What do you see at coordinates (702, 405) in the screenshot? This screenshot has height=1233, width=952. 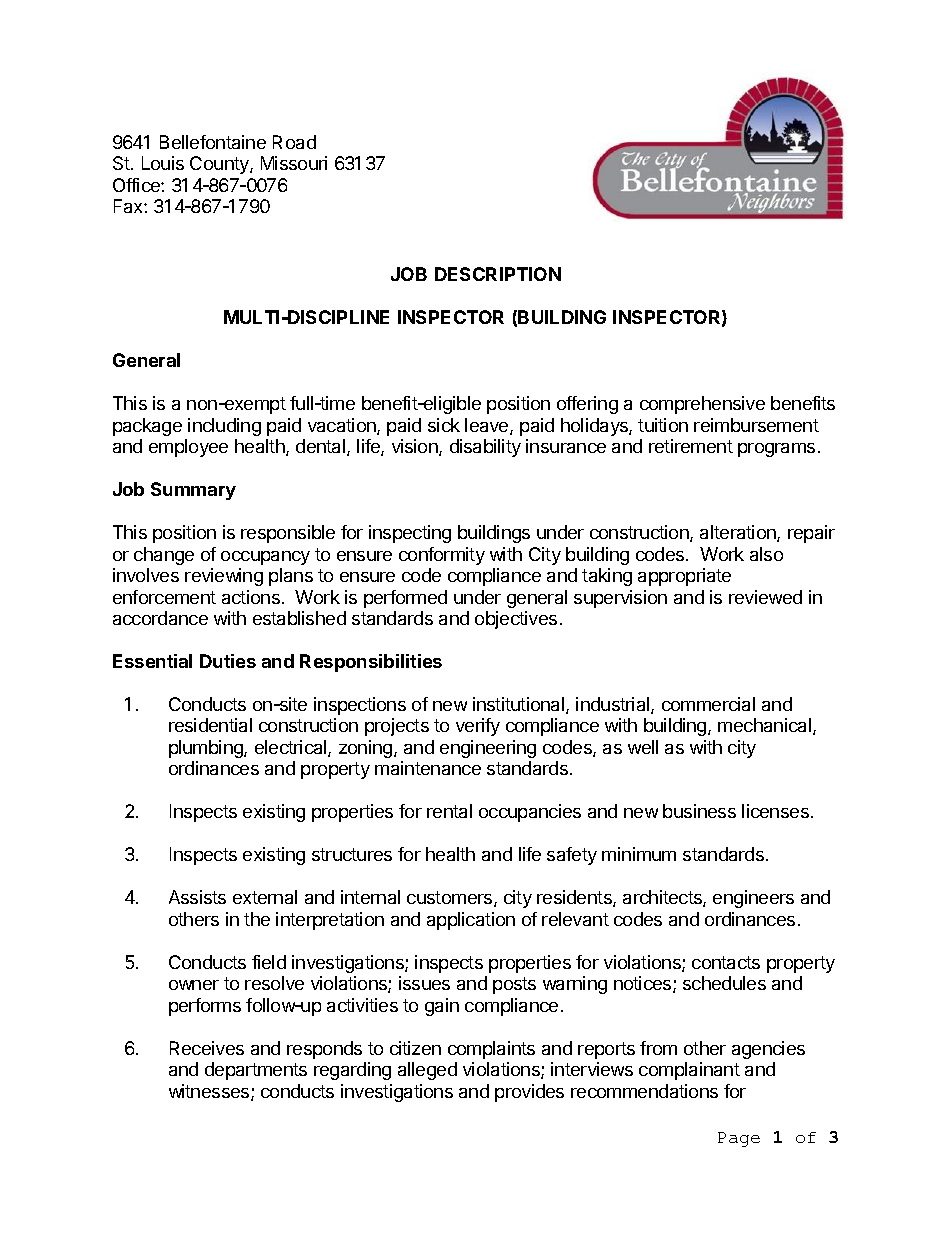 I see `comprehensive` at bounding box center [702, 405].
